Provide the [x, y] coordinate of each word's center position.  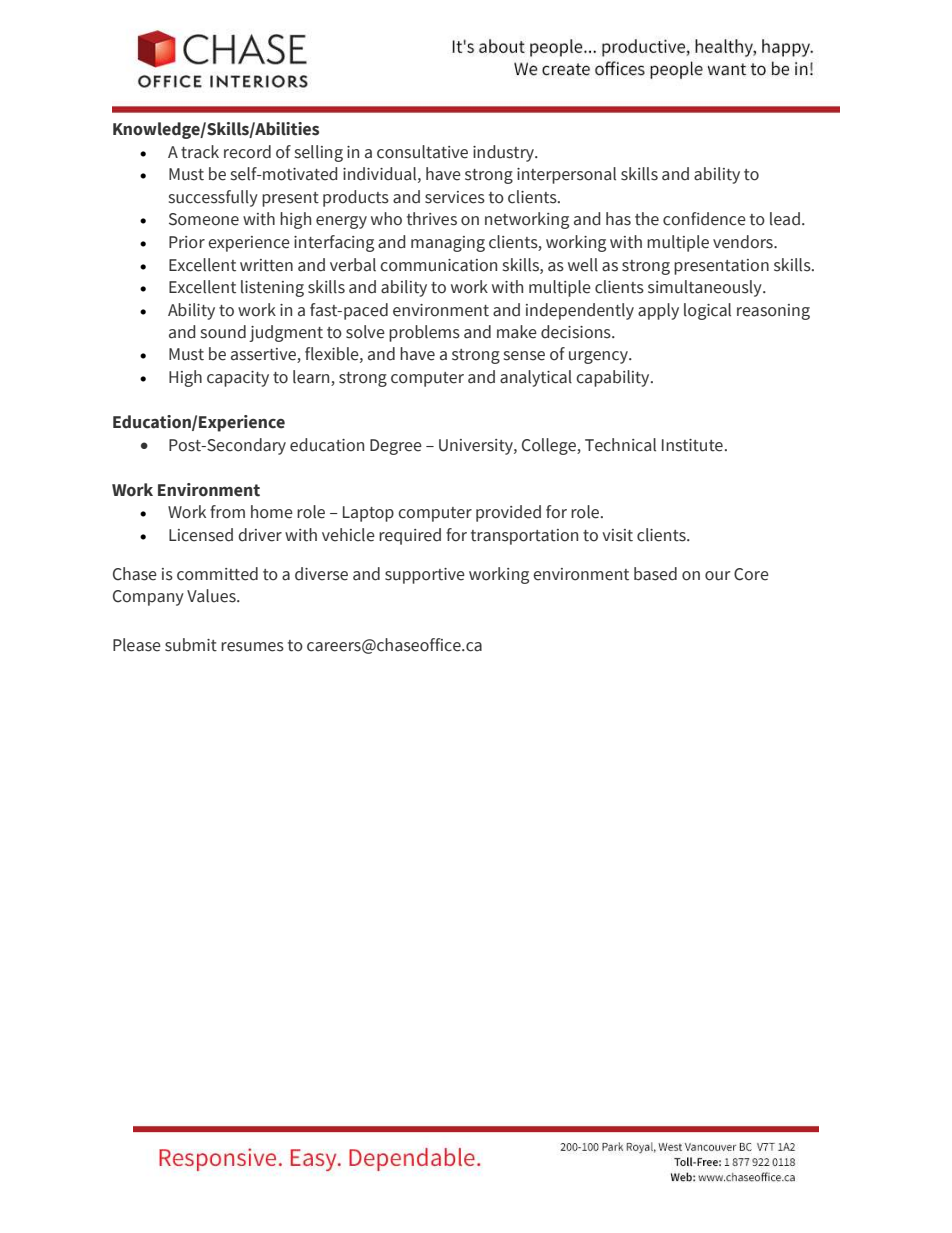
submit [191, 645]
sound [223, 332]
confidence [704, 219]
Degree [396, 447]
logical [707, 311]
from [227, 512]
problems [424, 333]
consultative [422, 152]
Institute [692, 445]
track [200, 152]
